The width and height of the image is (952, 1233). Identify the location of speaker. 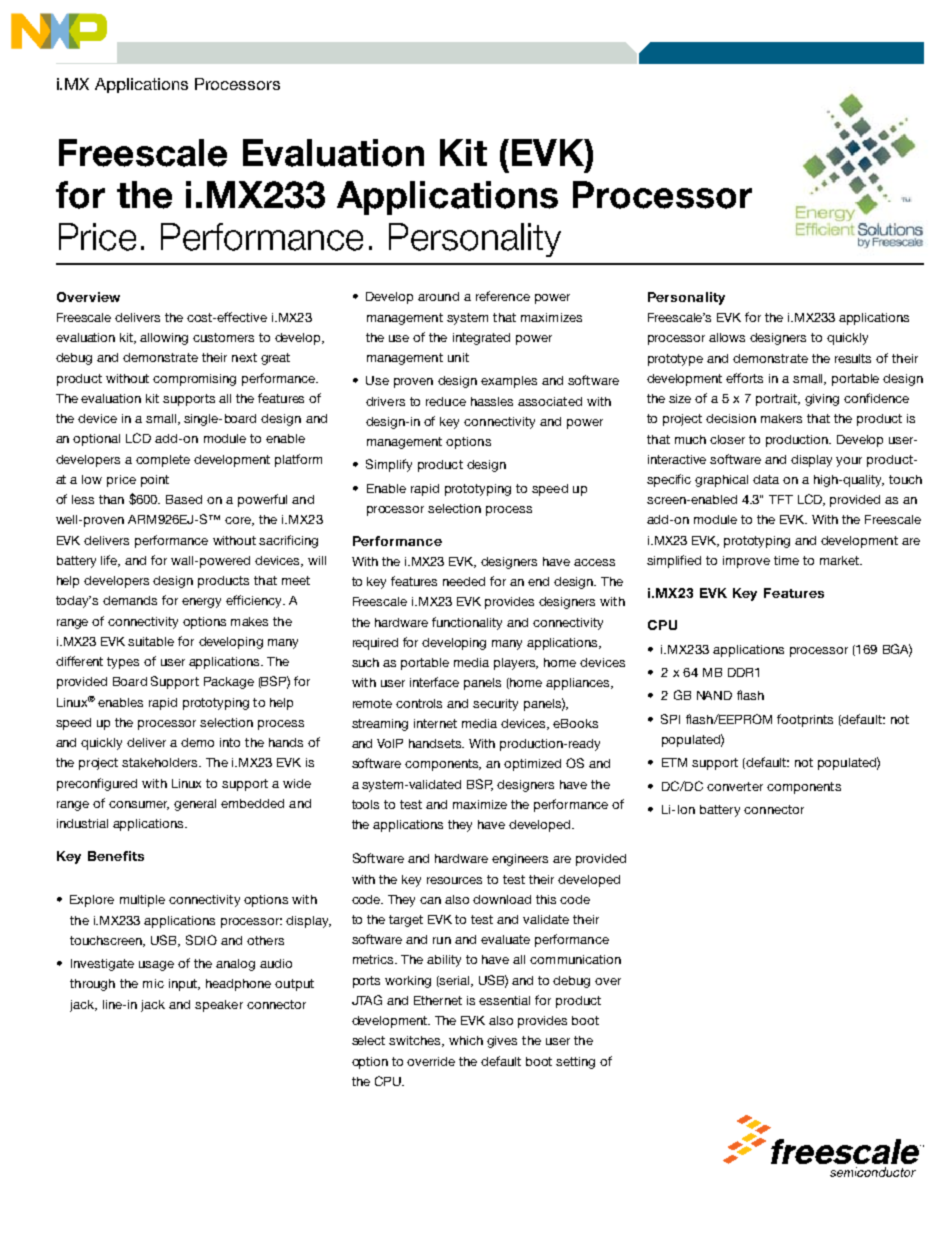
(219, 1006).
